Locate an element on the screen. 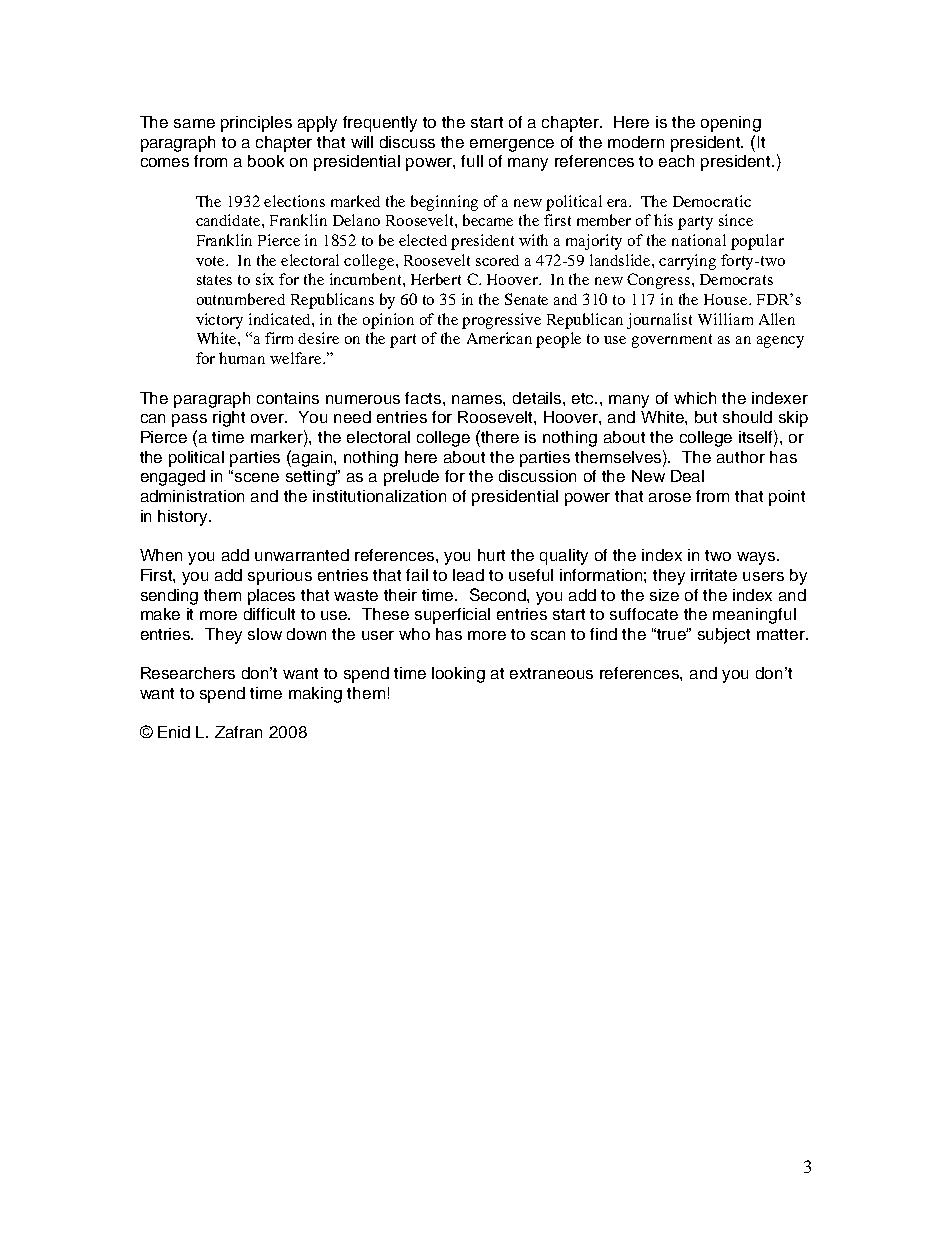  history is located at coordinates (184, 518).
